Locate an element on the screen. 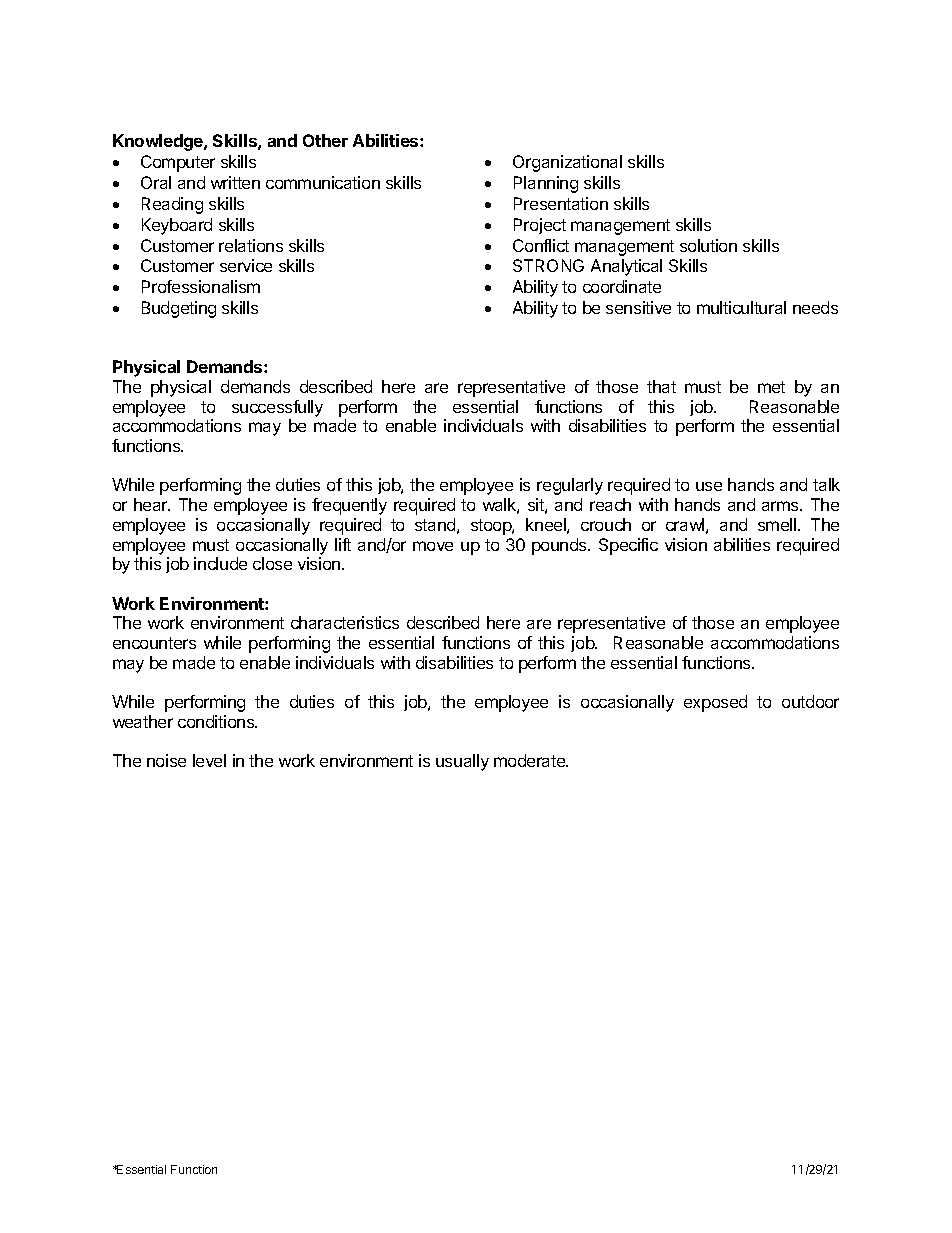 Image resolution: width=952 pixels, height=1233 pixels. Planning is located at coordinates (546, 184).
